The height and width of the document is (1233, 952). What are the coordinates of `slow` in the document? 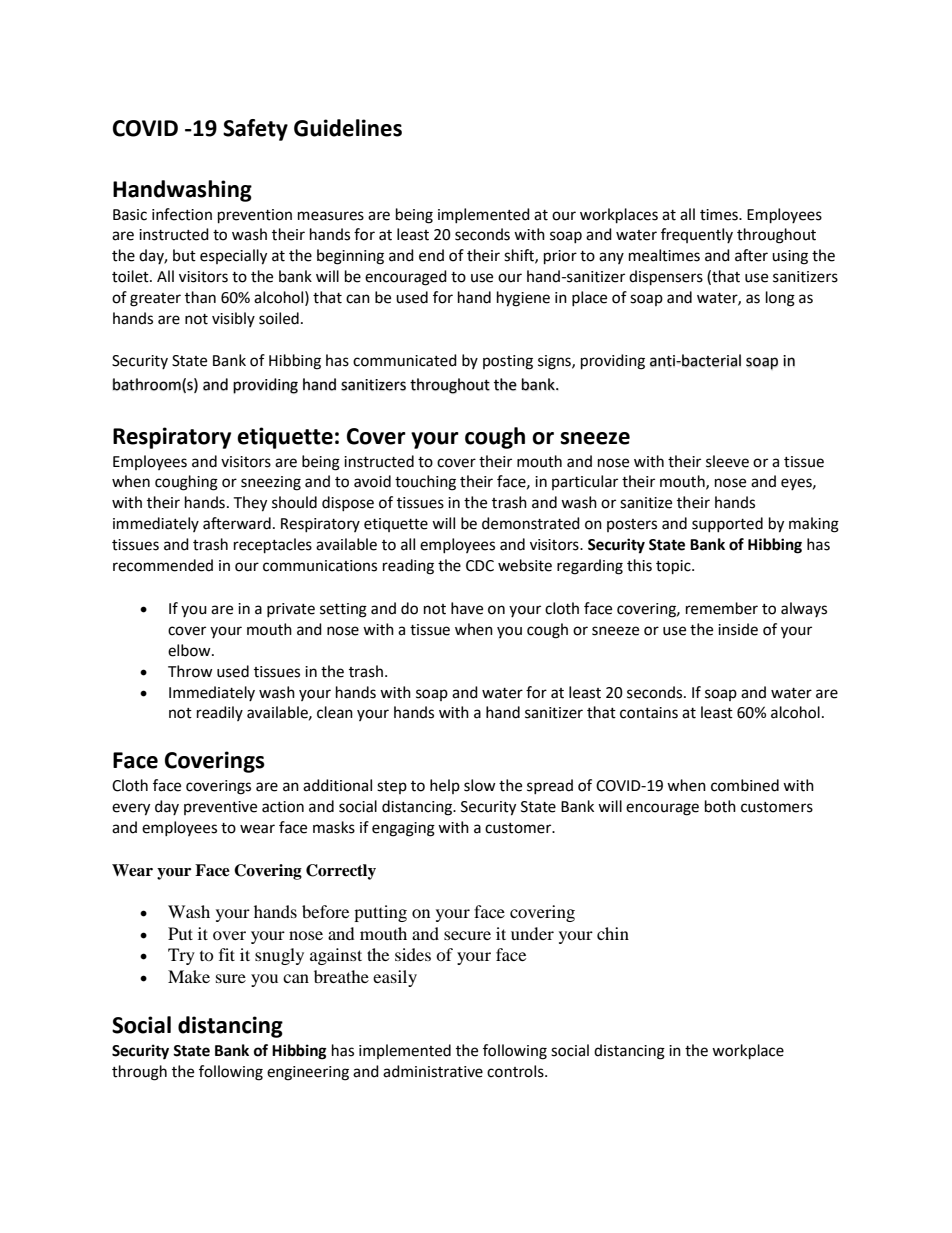 It's located at (480, 785).
